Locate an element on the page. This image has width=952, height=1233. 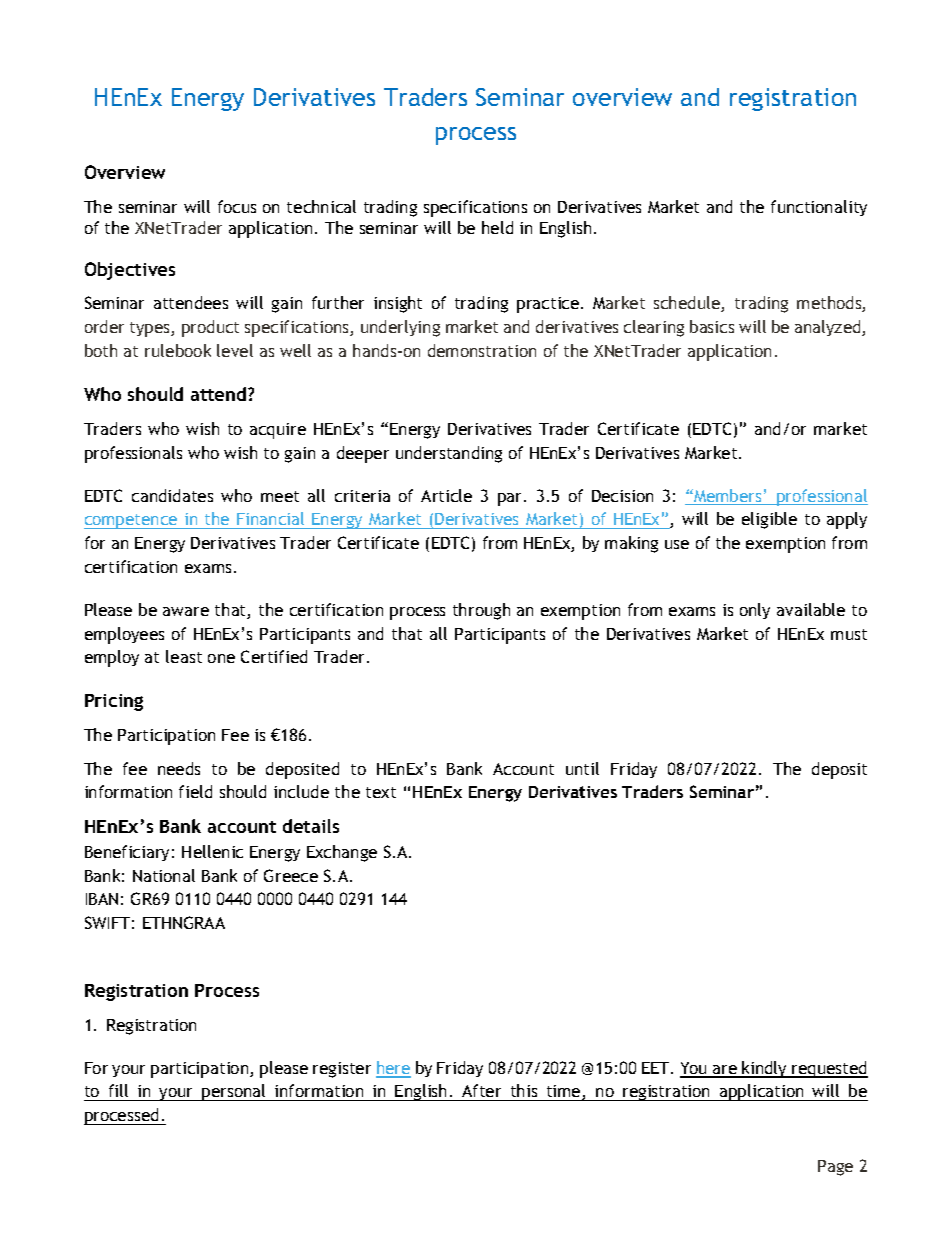
held is located at coordinates (497, 227).
